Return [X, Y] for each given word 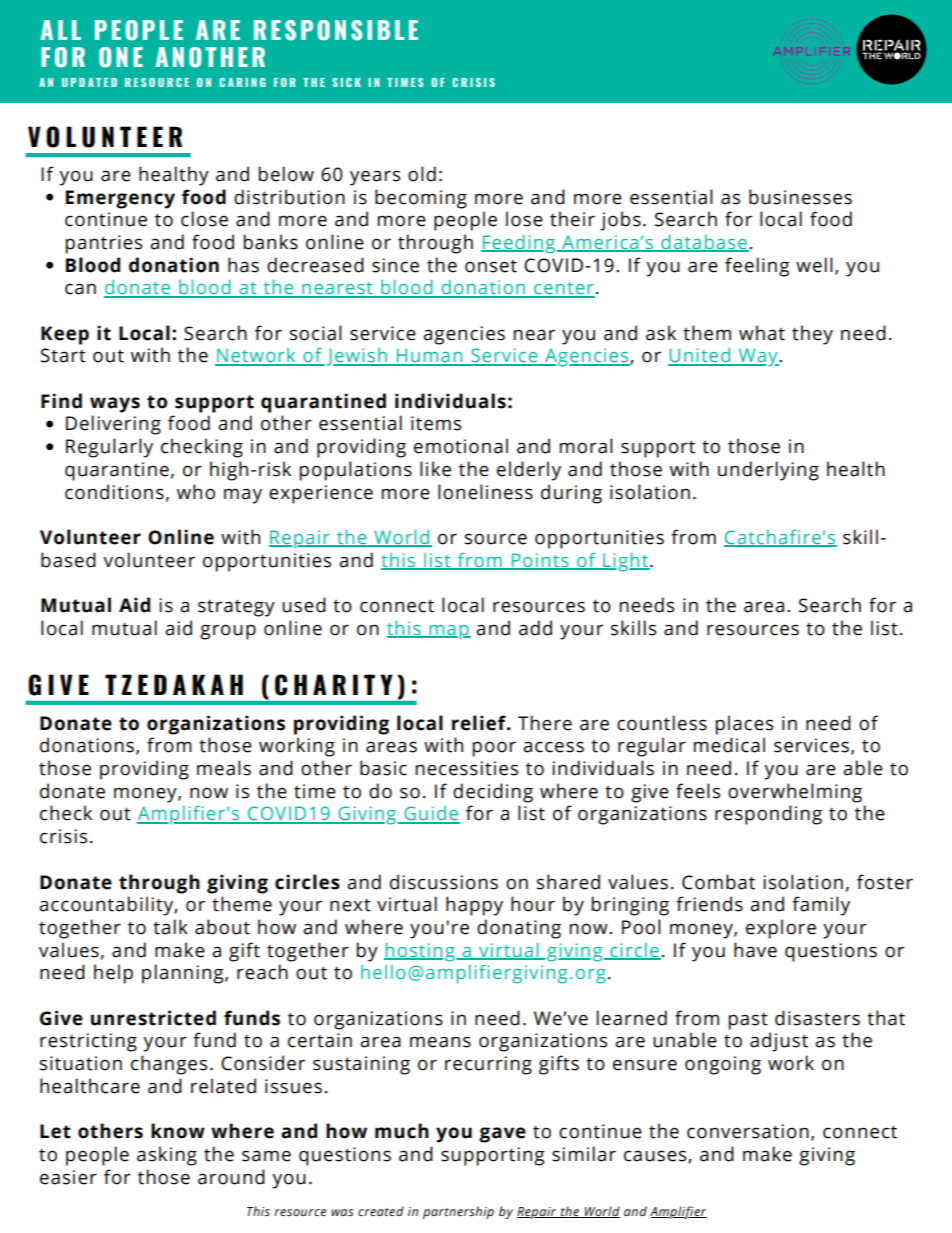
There [545, 723]
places [744, 725]
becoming [421, 199]
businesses [800, 197]
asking [167, 1156]
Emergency [120, 199]
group [228, 632]
